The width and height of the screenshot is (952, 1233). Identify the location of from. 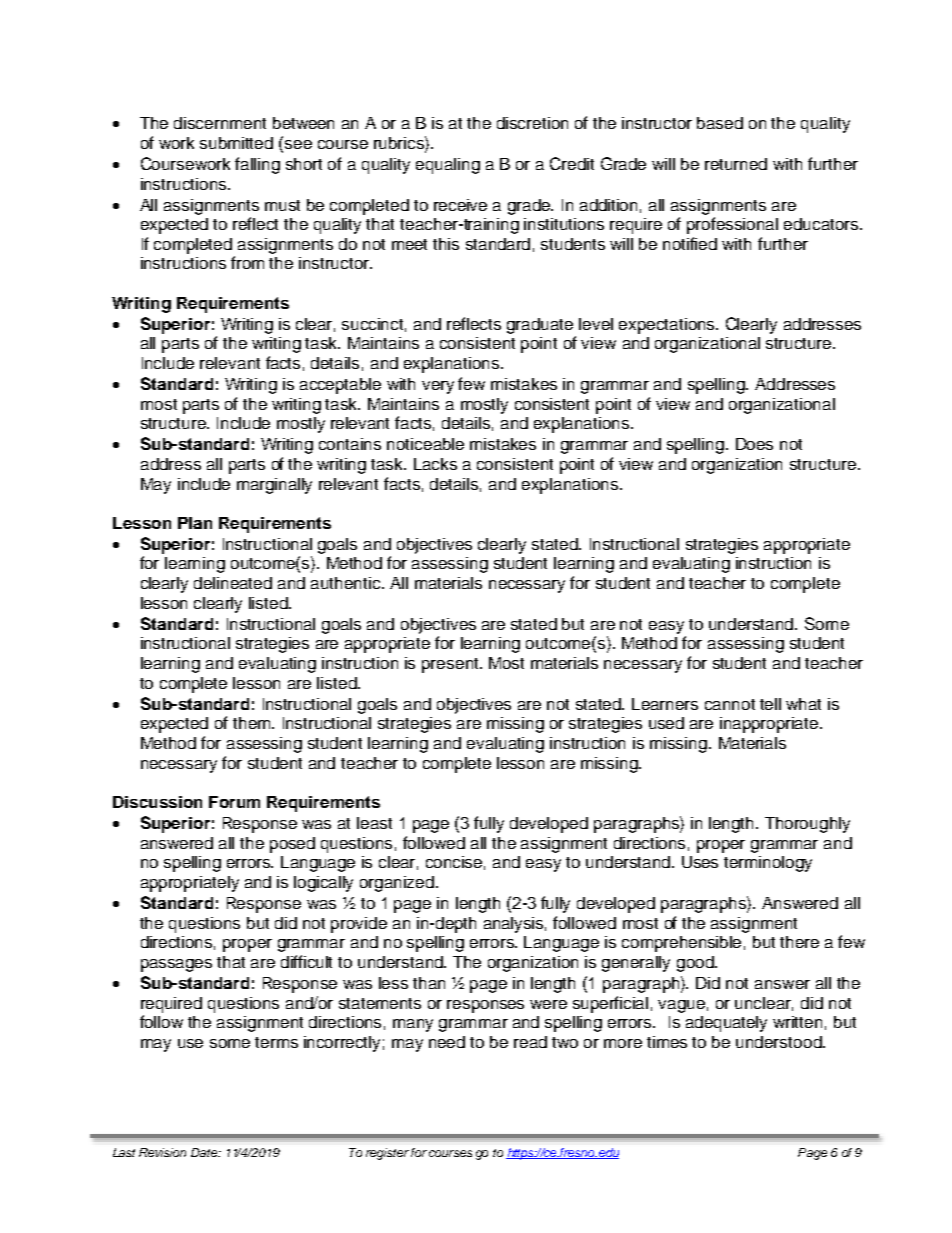
(247, 262).
